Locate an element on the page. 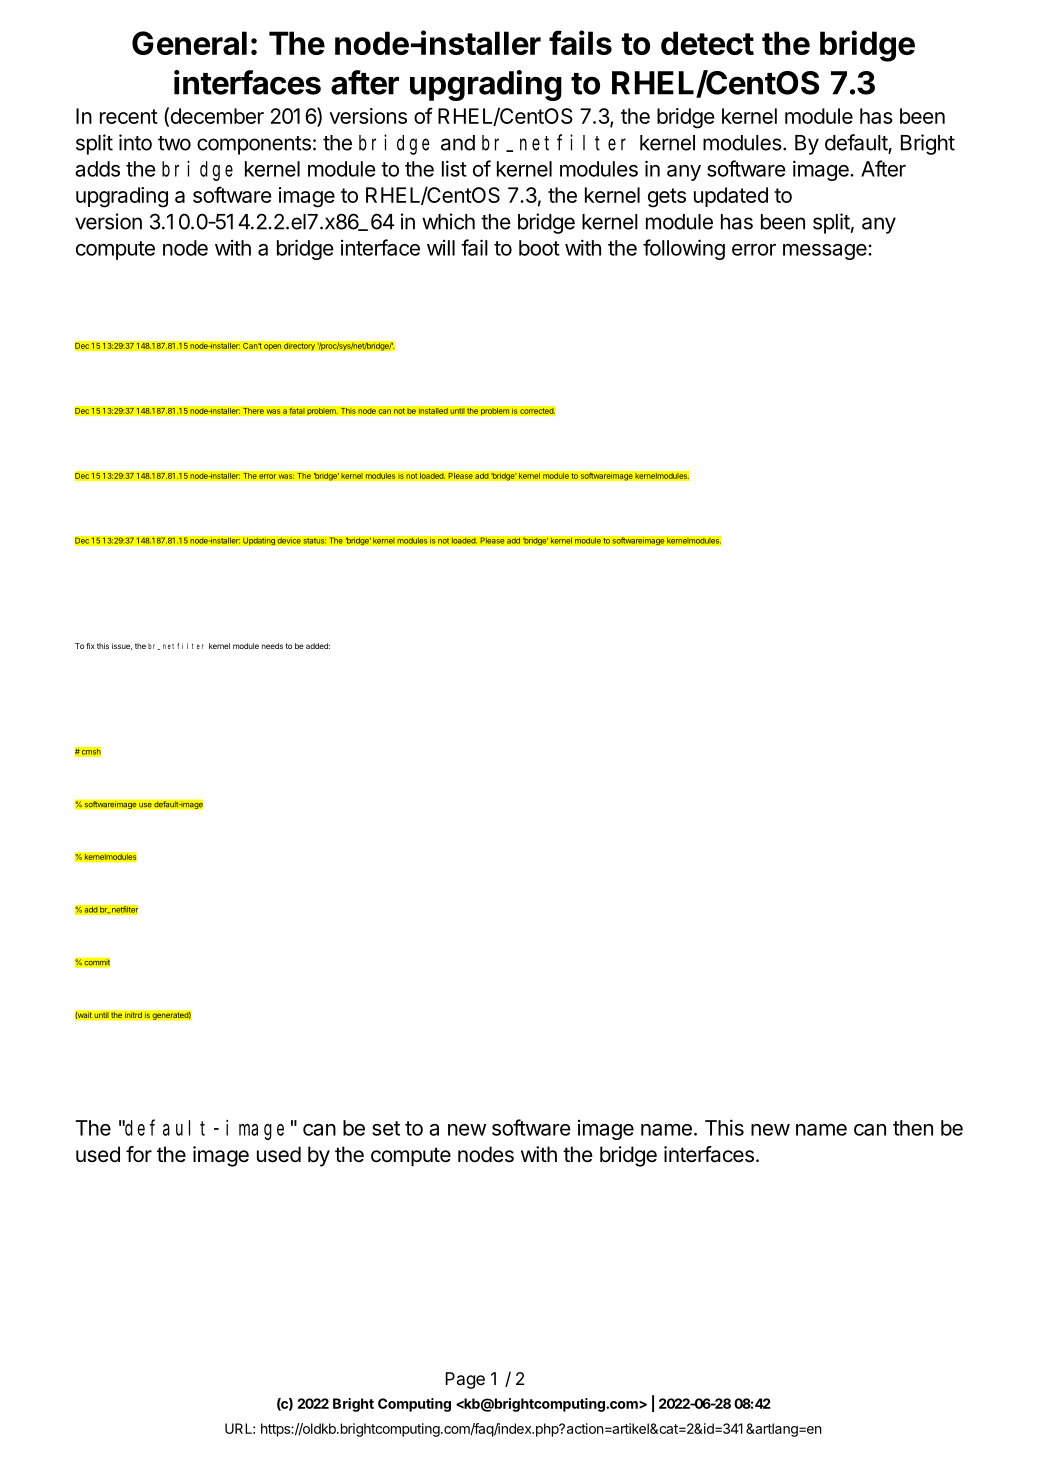 The height and width of the page is (1479, 1046). set is located at coordinates (386, 1128).
